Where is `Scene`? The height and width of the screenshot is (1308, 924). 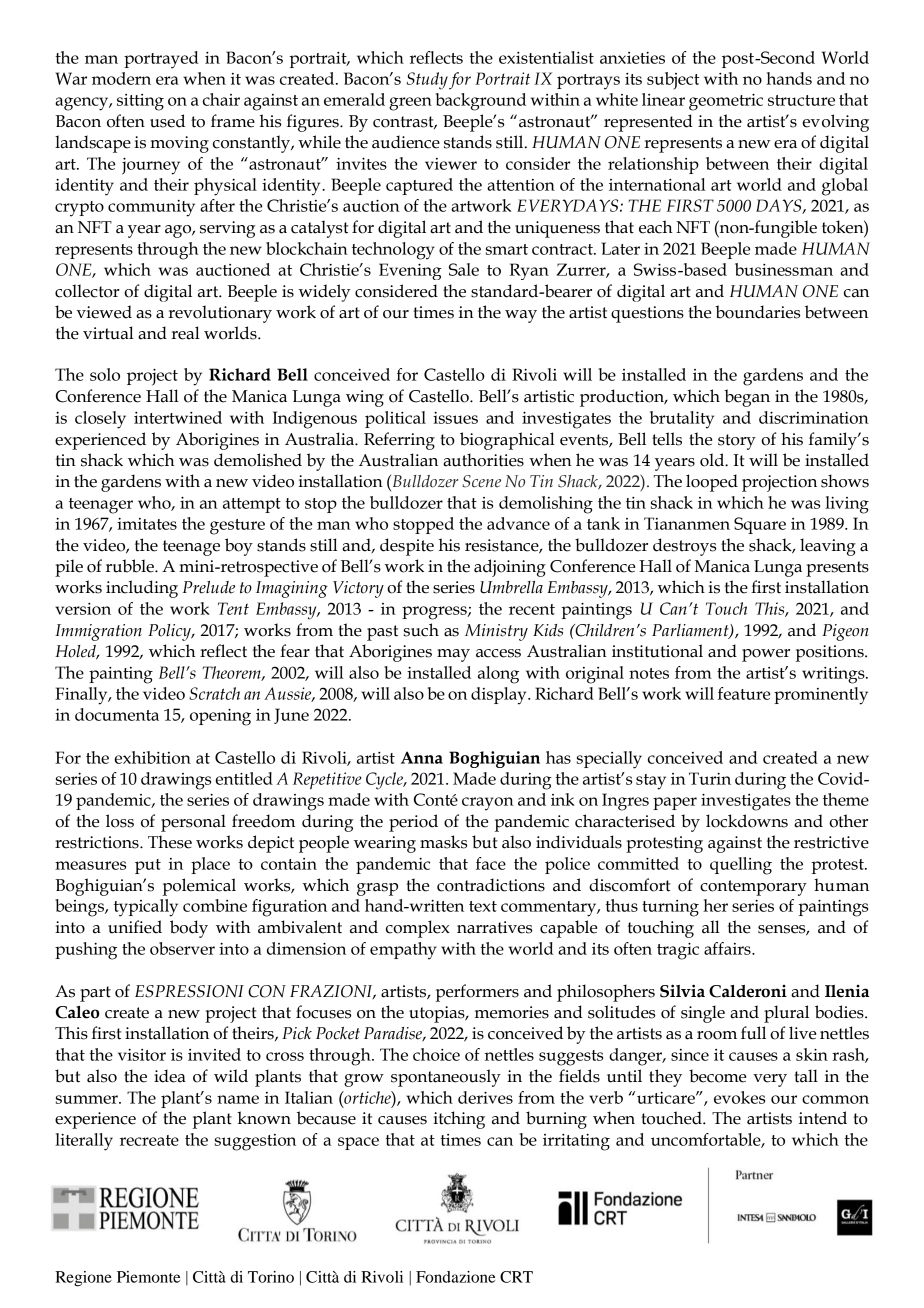 Scene is located at coordinates (481, 481).
